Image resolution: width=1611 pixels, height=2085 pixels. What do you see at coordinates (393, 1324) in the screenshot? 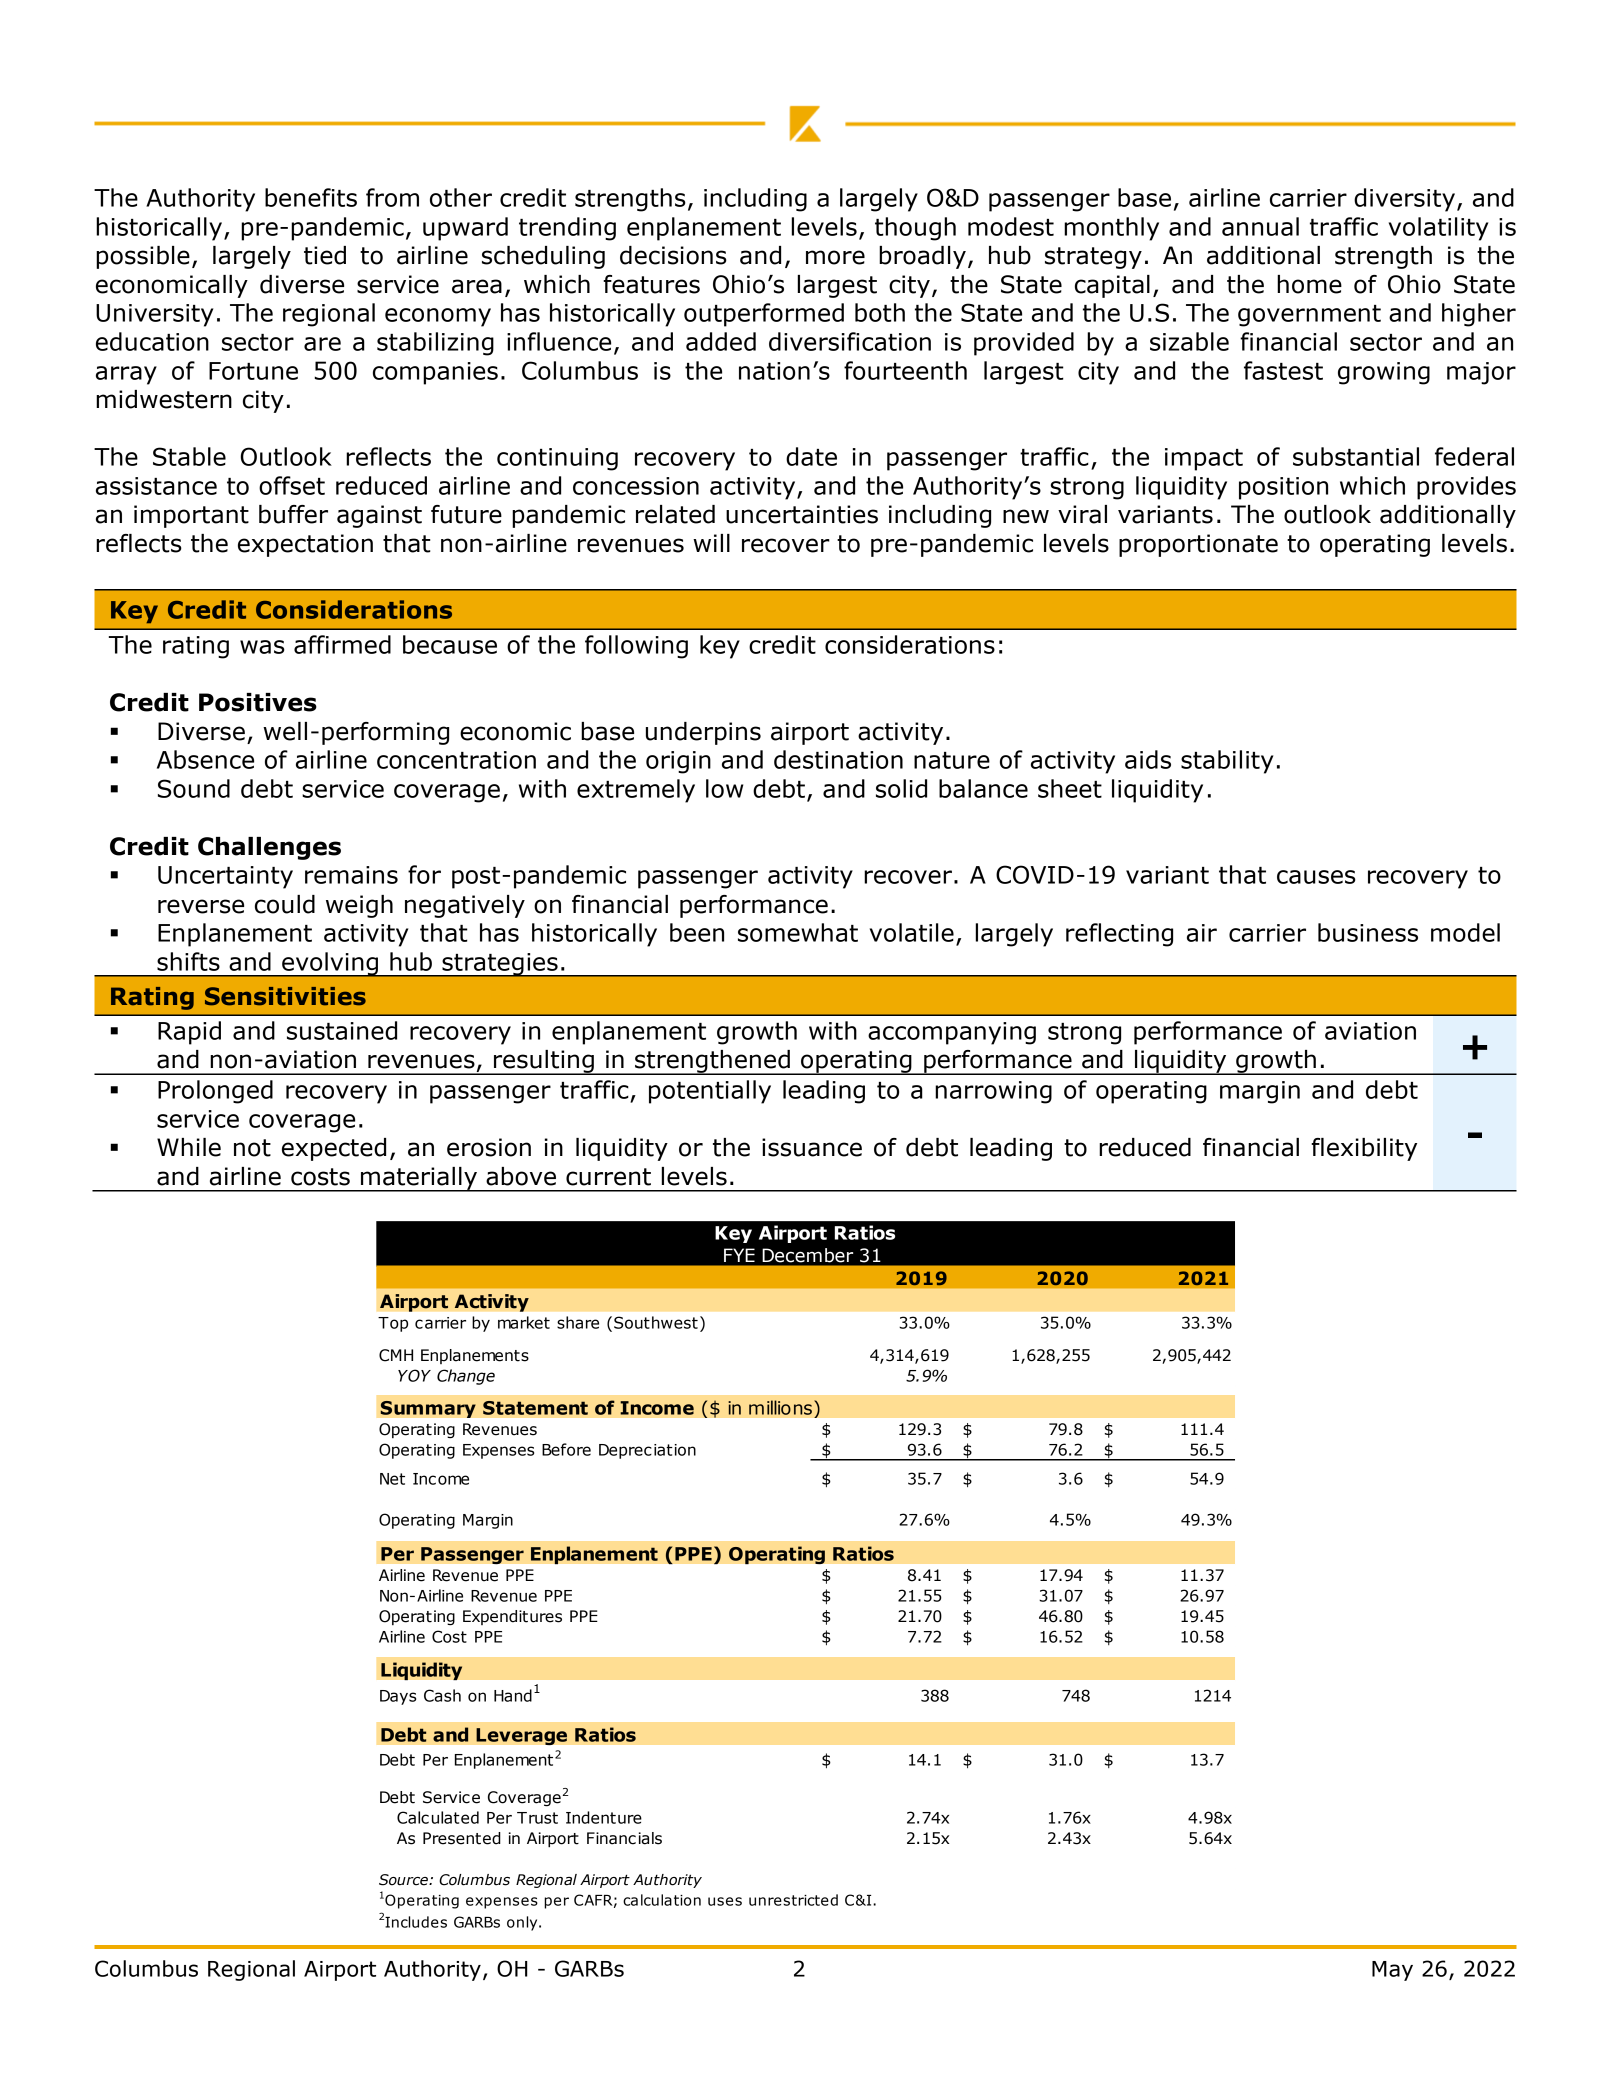
I see `Top` at bounding box center [393, 1324].
